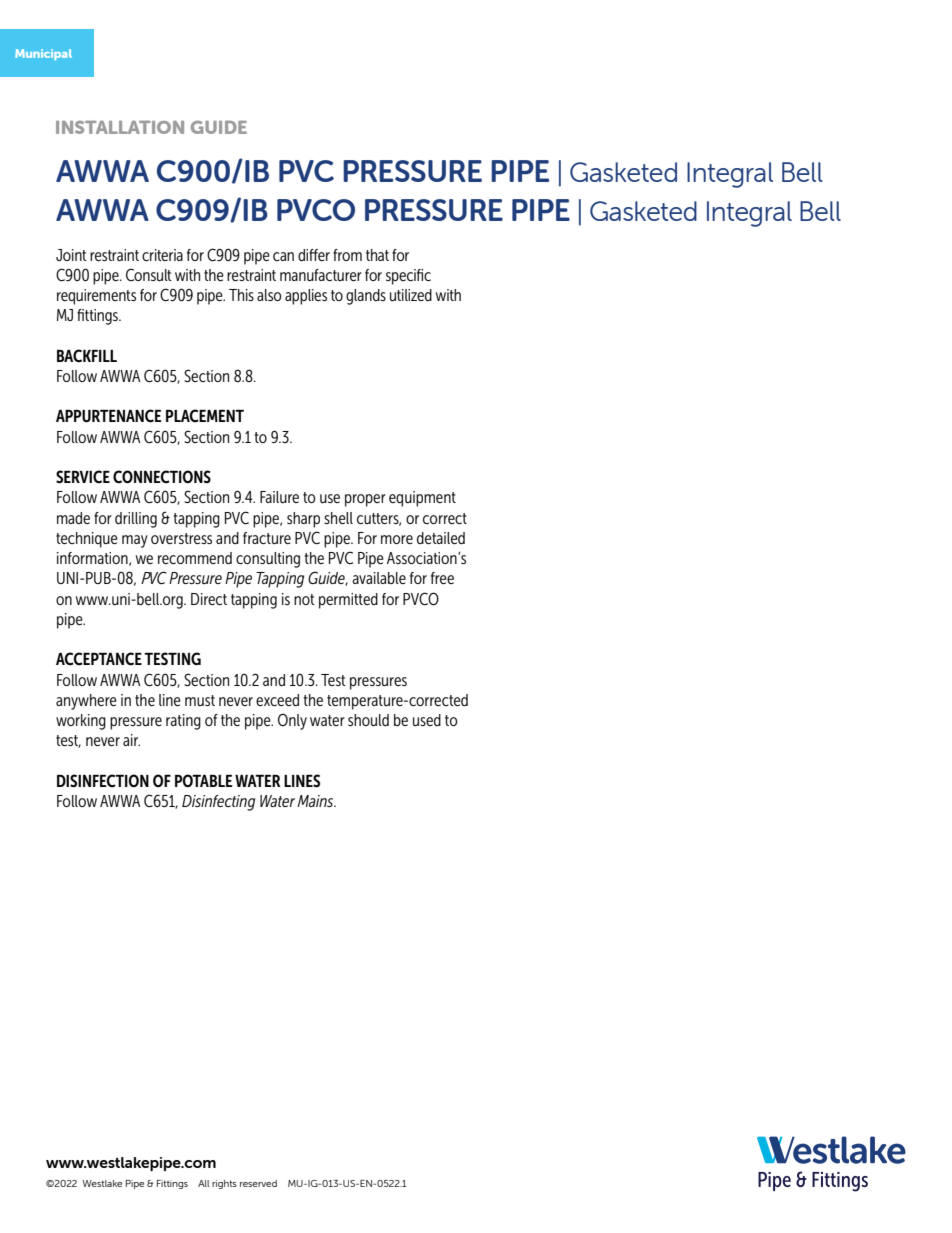 The image size is (952, 1233). I want to click on equipment, so click(422, 499).
